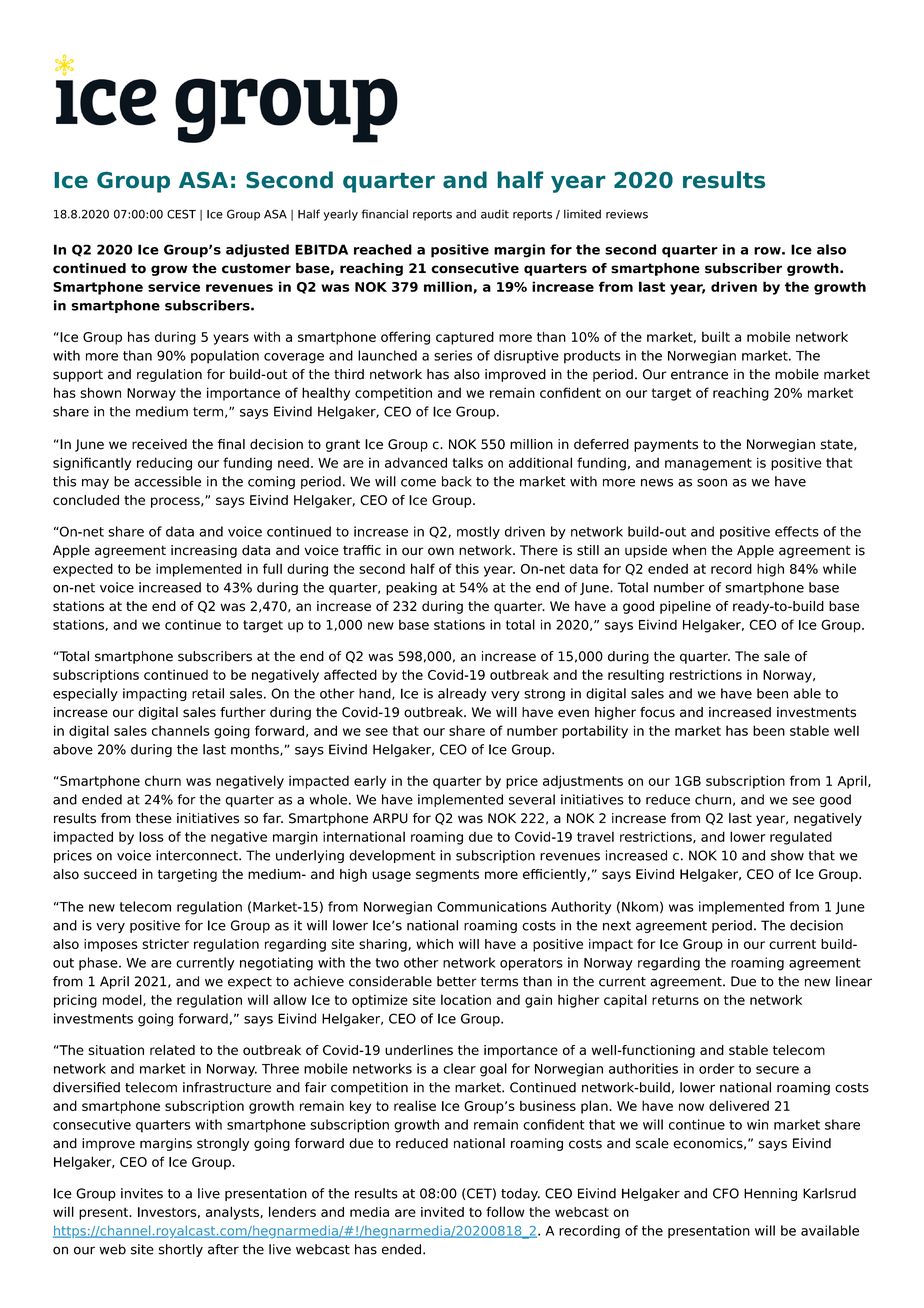  What do you see at coordinates (657, 712) in the document?
I see `focus` at bounding box center [657, 712].
